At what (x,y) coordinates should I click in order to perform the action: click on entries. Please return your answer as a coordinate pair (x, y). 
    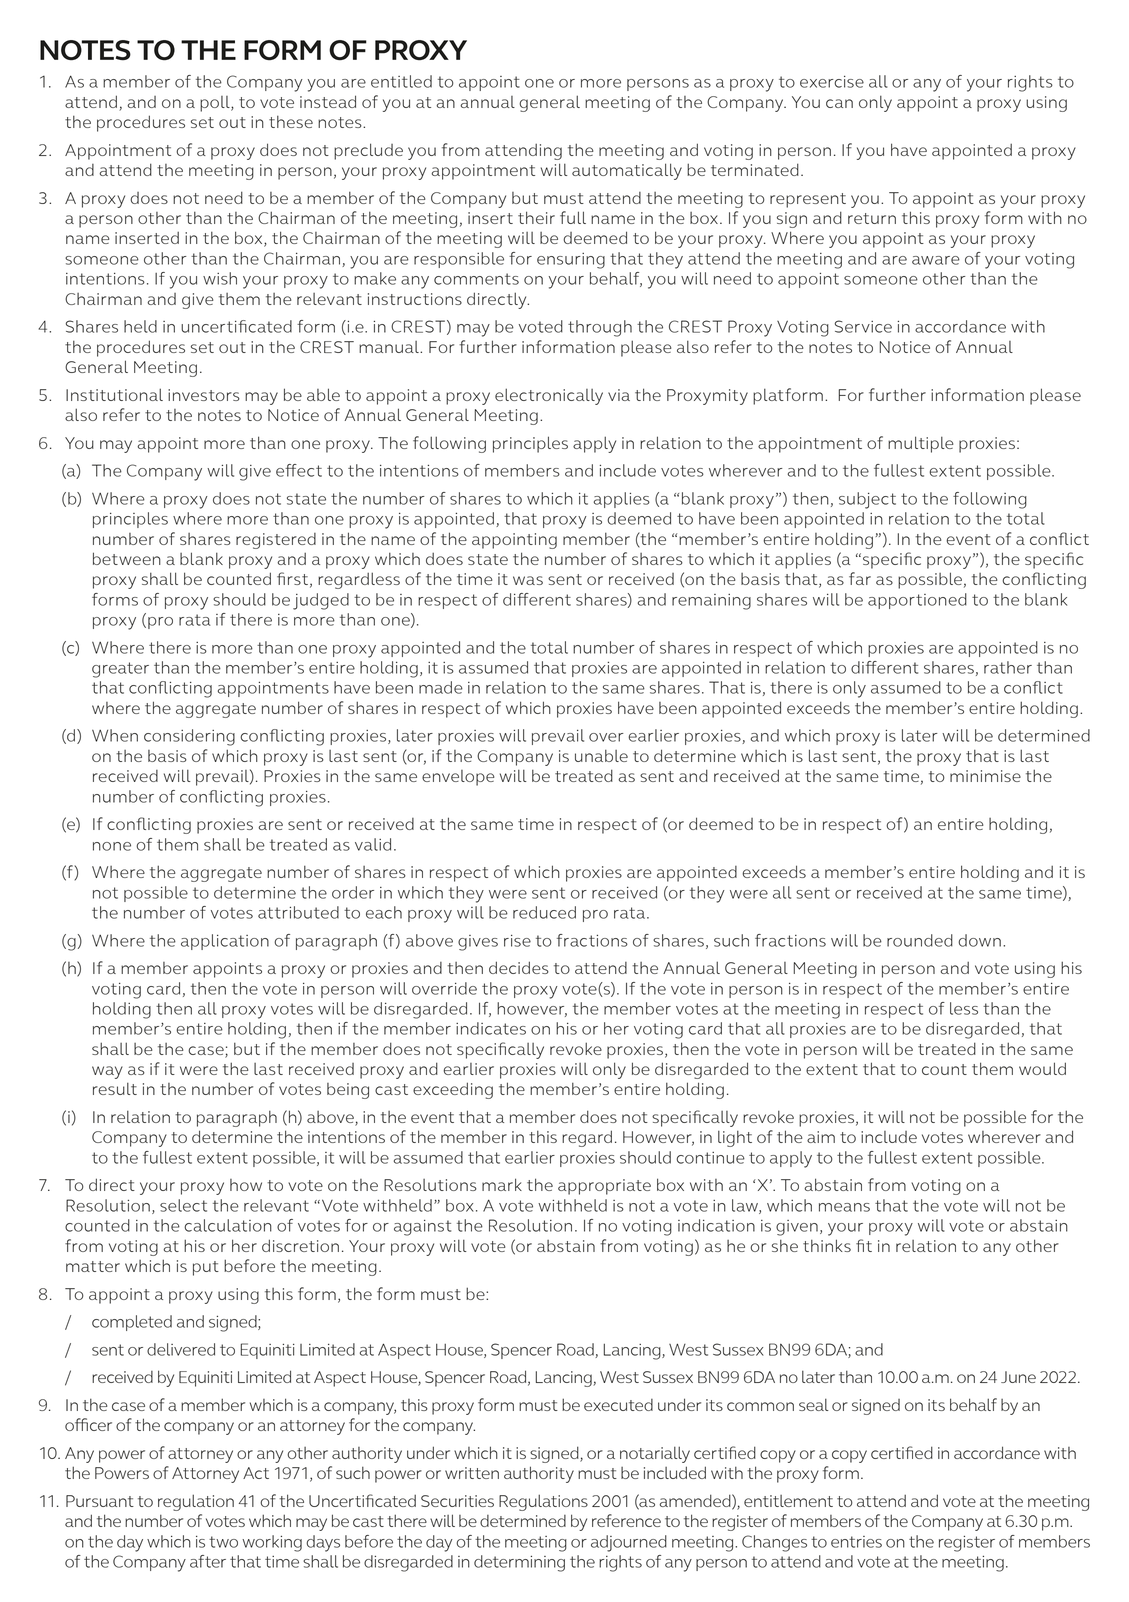
    Looking at the image, I should click on (856, 1542).
